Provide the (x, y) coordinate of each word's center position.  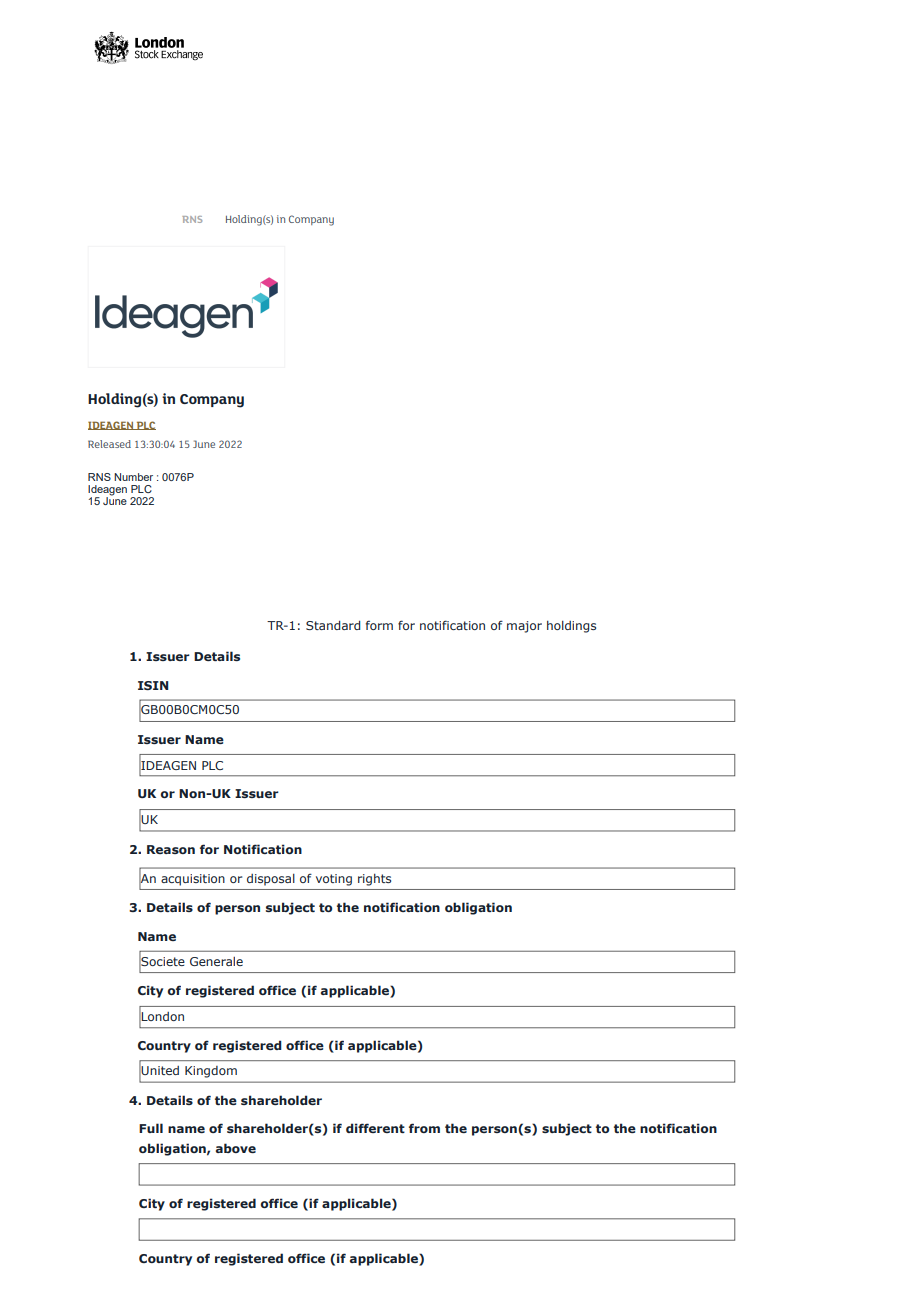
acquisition (193, 880)
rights (374, 880)
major (524, 627)
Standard (333, 625)
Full (151, 1128)
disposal (271, 880)
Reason (171, 849)
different (375, 1128)
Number (133, 477)
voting (334, 880)
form (379, 625)
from (424, 1128)
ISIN (153, 685)
